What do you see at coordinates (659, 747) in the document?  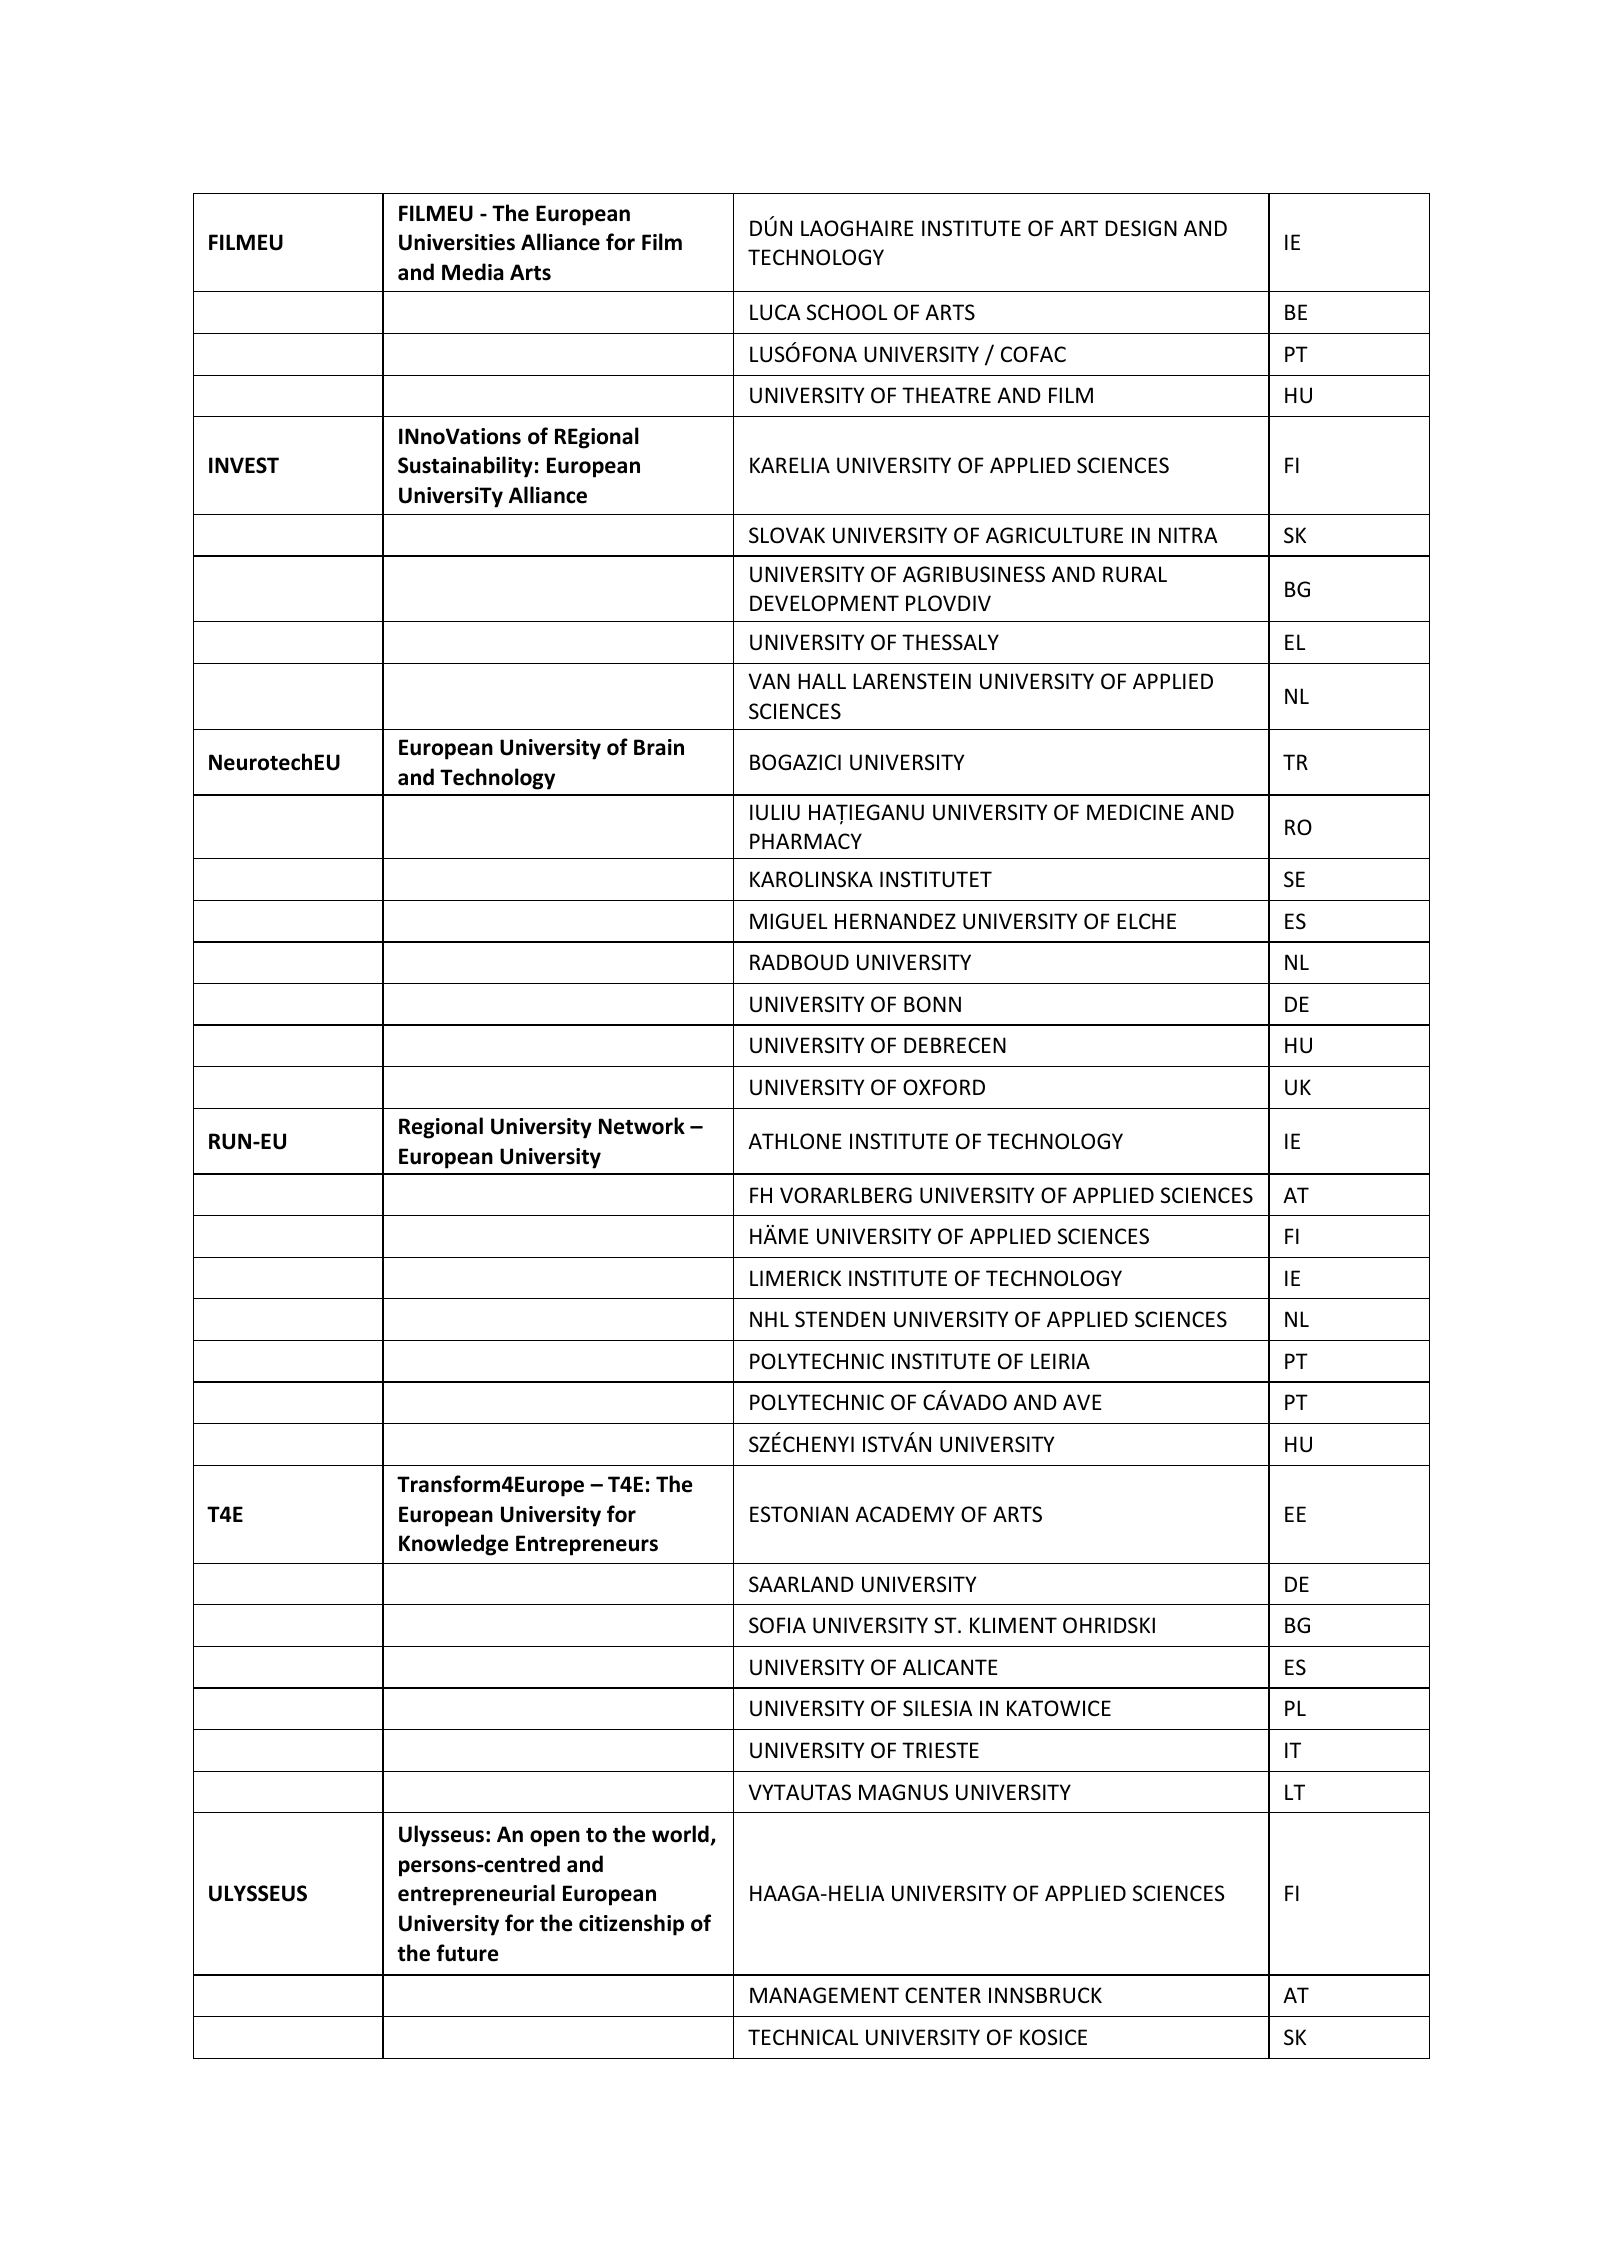 I see `Brain` at bounding box center [659, 747].
